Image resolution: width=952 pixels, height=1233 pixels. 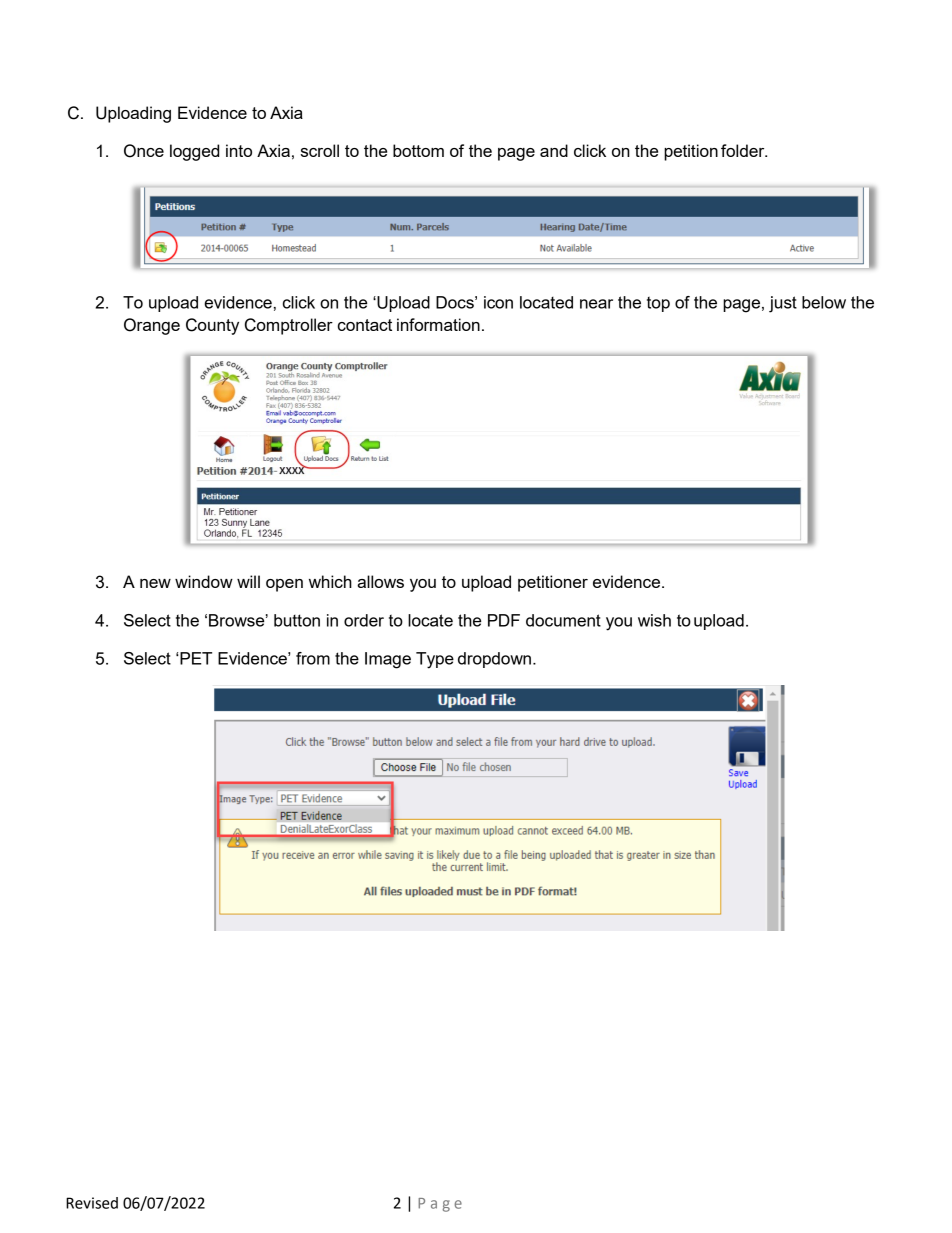 I want to click on Revised, so click(x=92, y=1203).
